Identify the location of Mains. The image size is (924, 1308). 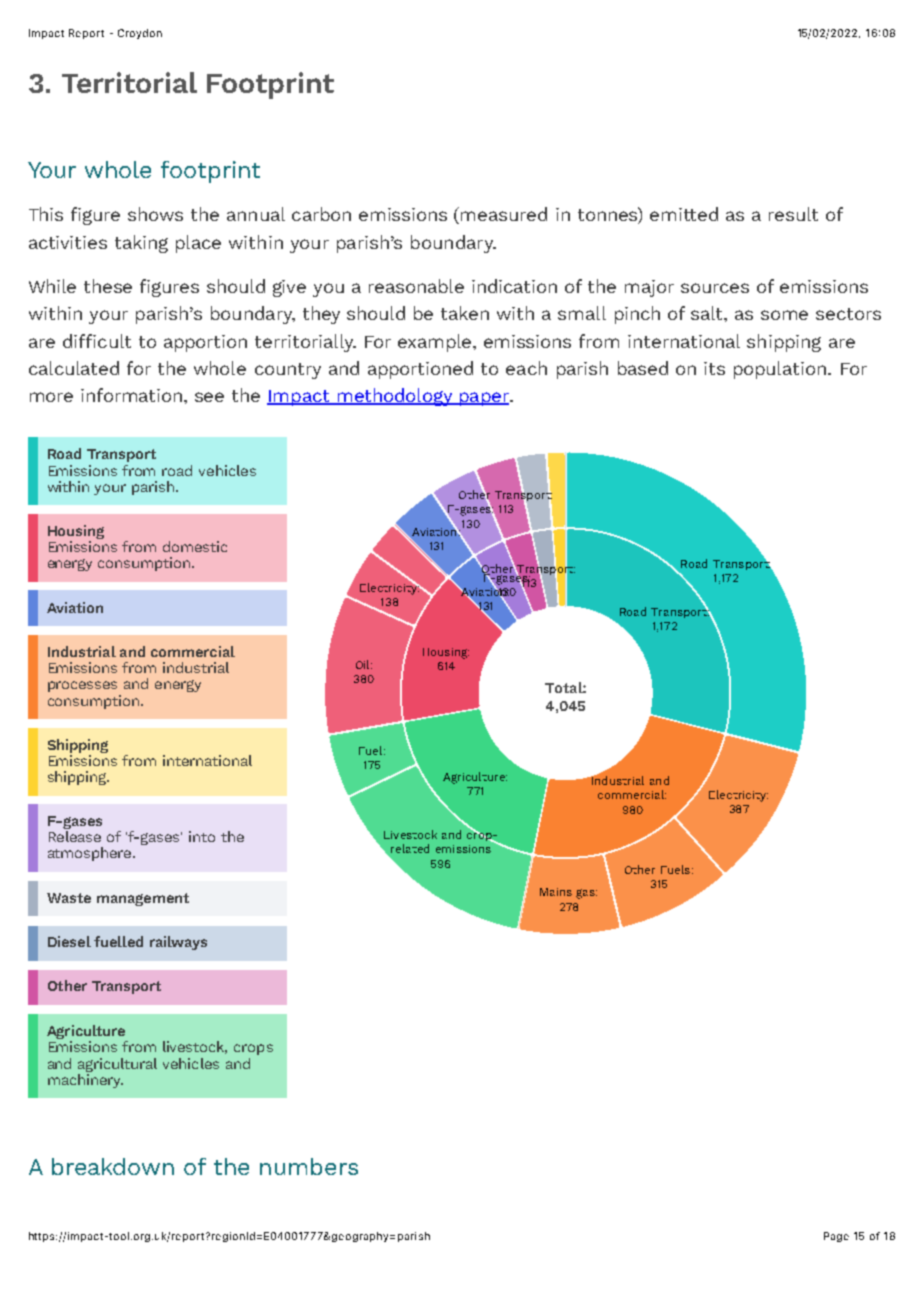
(556, 892).
